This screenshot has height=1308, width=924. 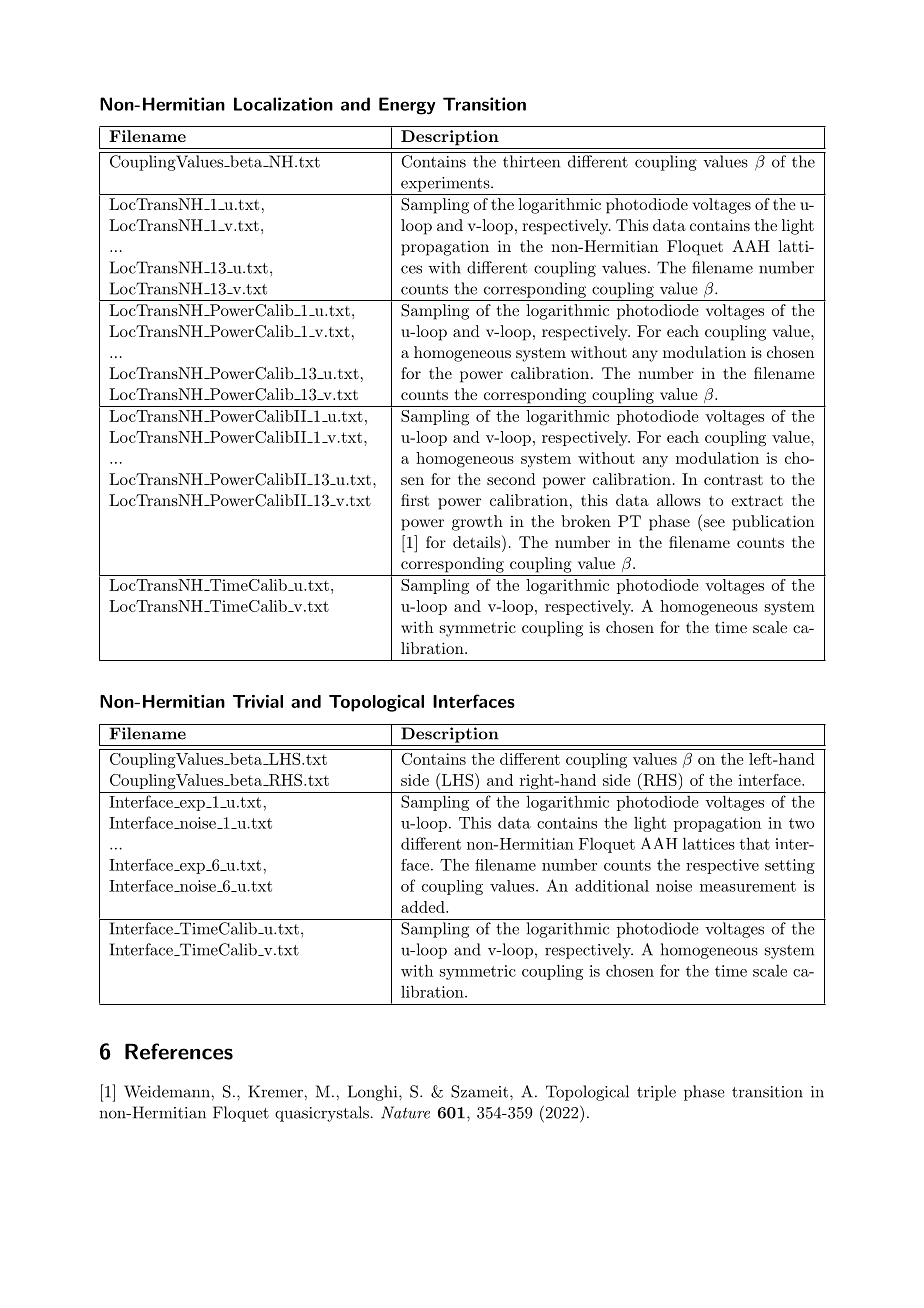 I want to click on experiments, so click(x=446, y=184).
